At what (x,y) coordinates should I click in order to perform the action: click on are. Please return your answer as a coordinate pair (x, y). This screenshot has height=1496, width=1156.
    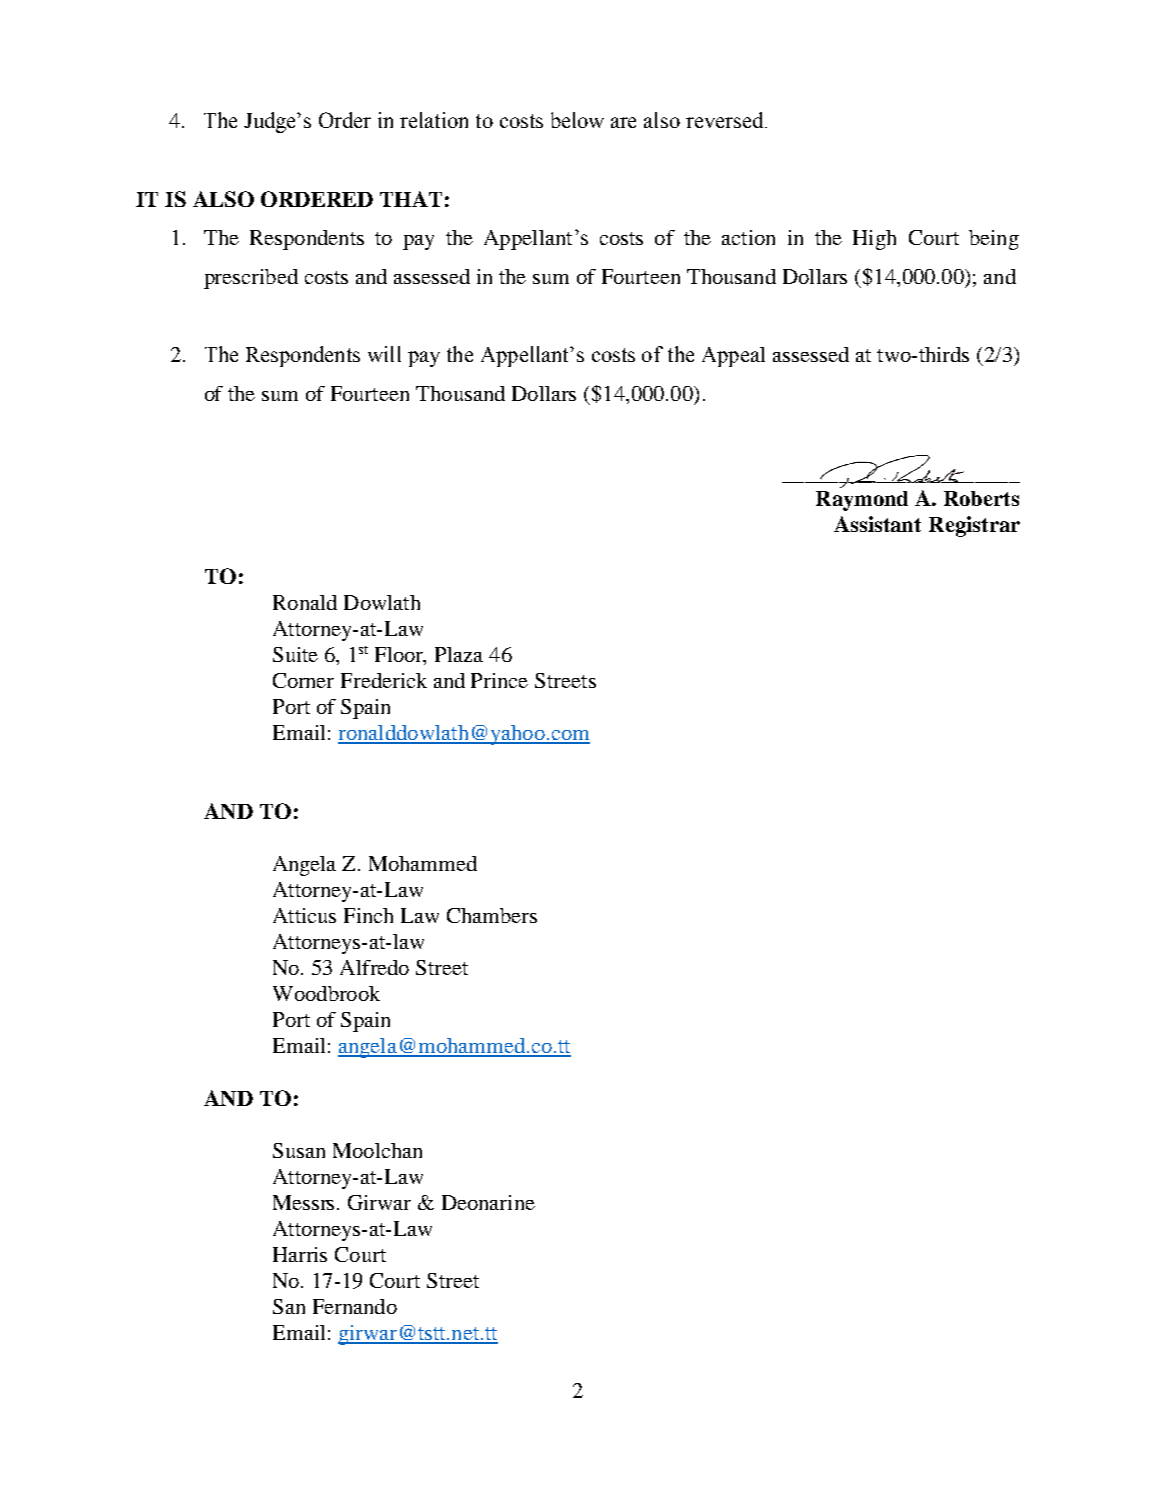
    Looking at the image, I should click on (623, 122).
